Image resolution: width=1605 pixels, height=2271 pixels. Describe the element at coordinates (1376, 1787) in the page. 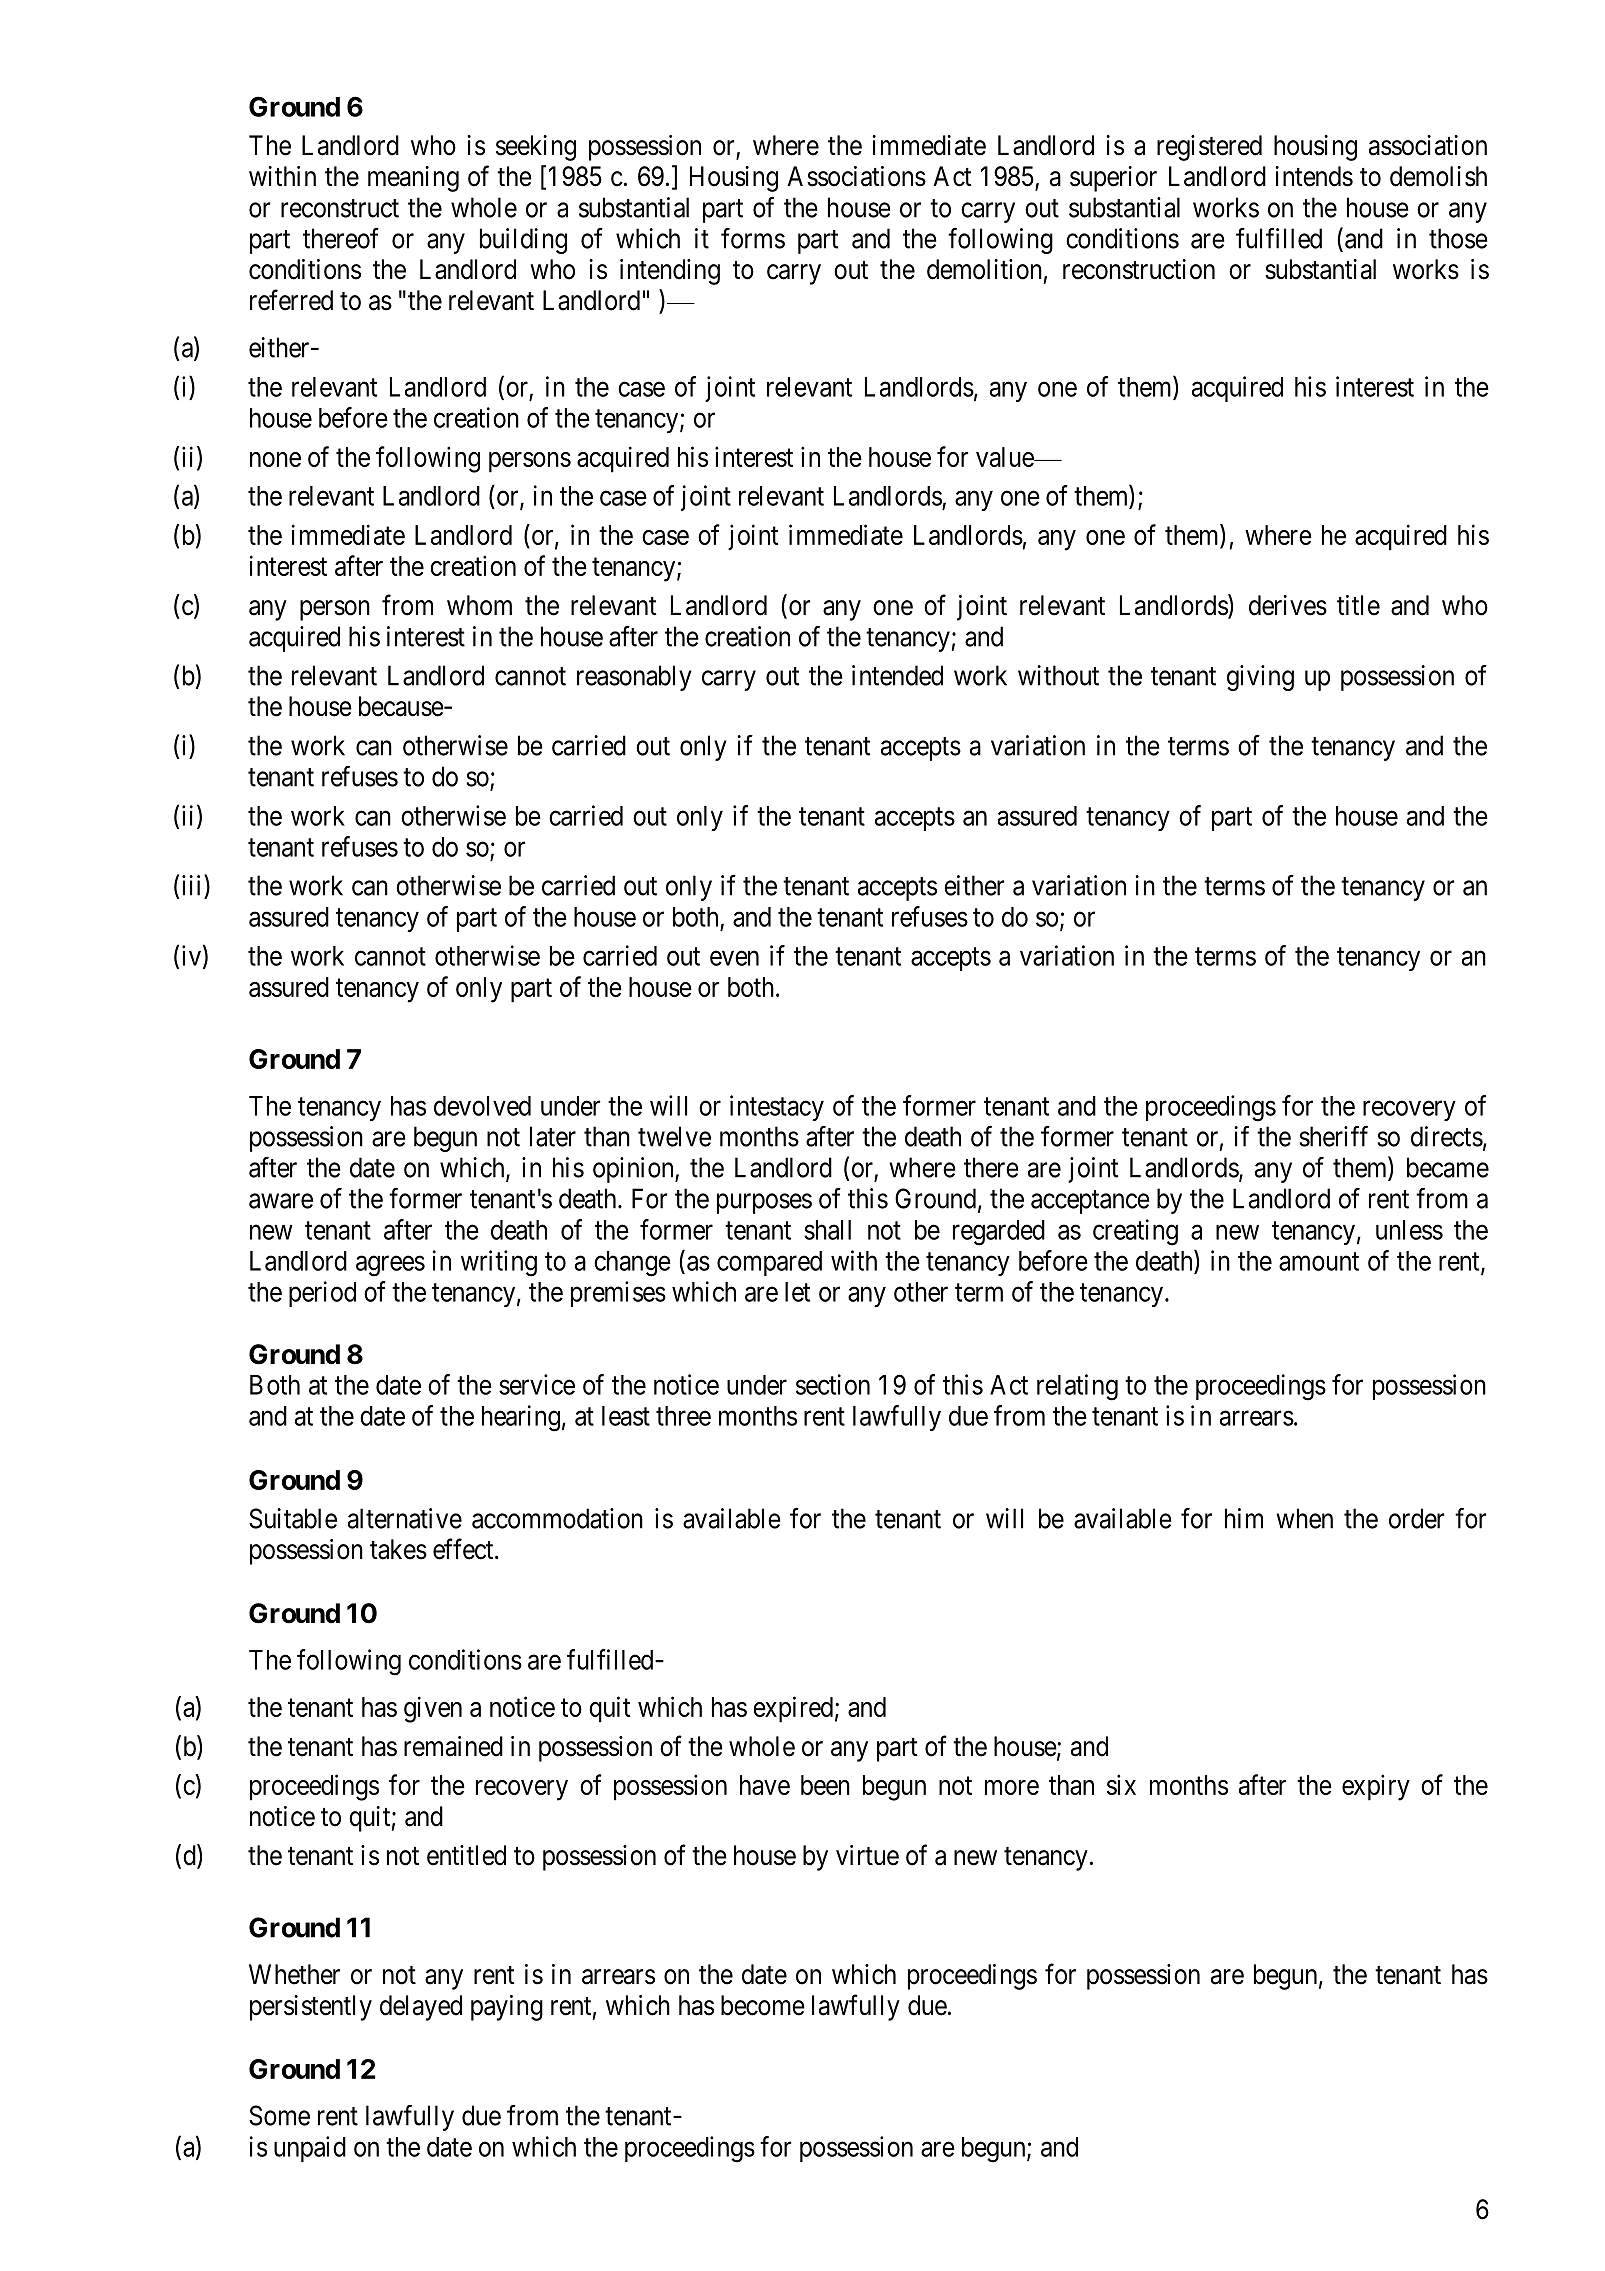

I see `expiry` at that location.
